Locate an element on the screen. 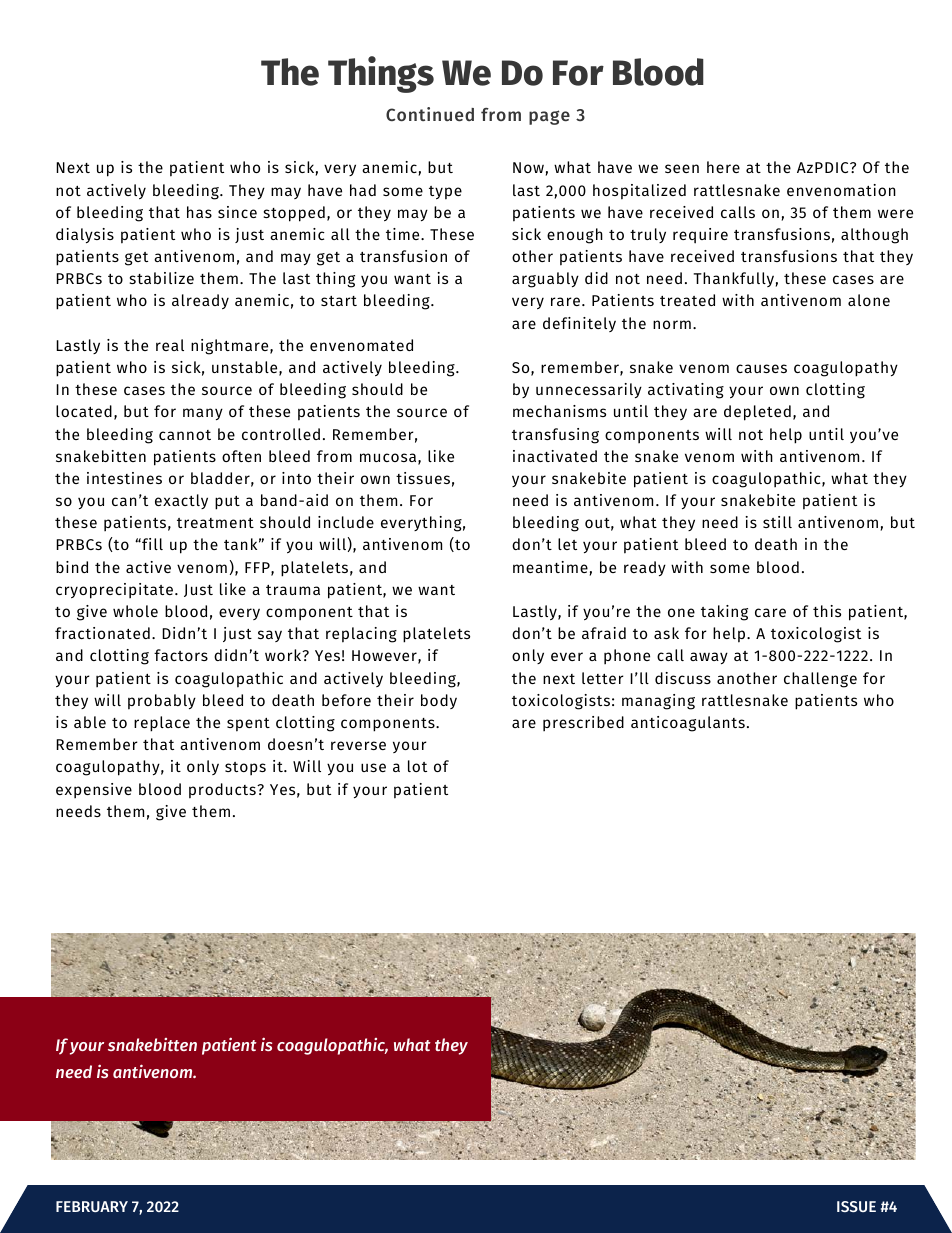  body is located at coordinates (439, 701).
